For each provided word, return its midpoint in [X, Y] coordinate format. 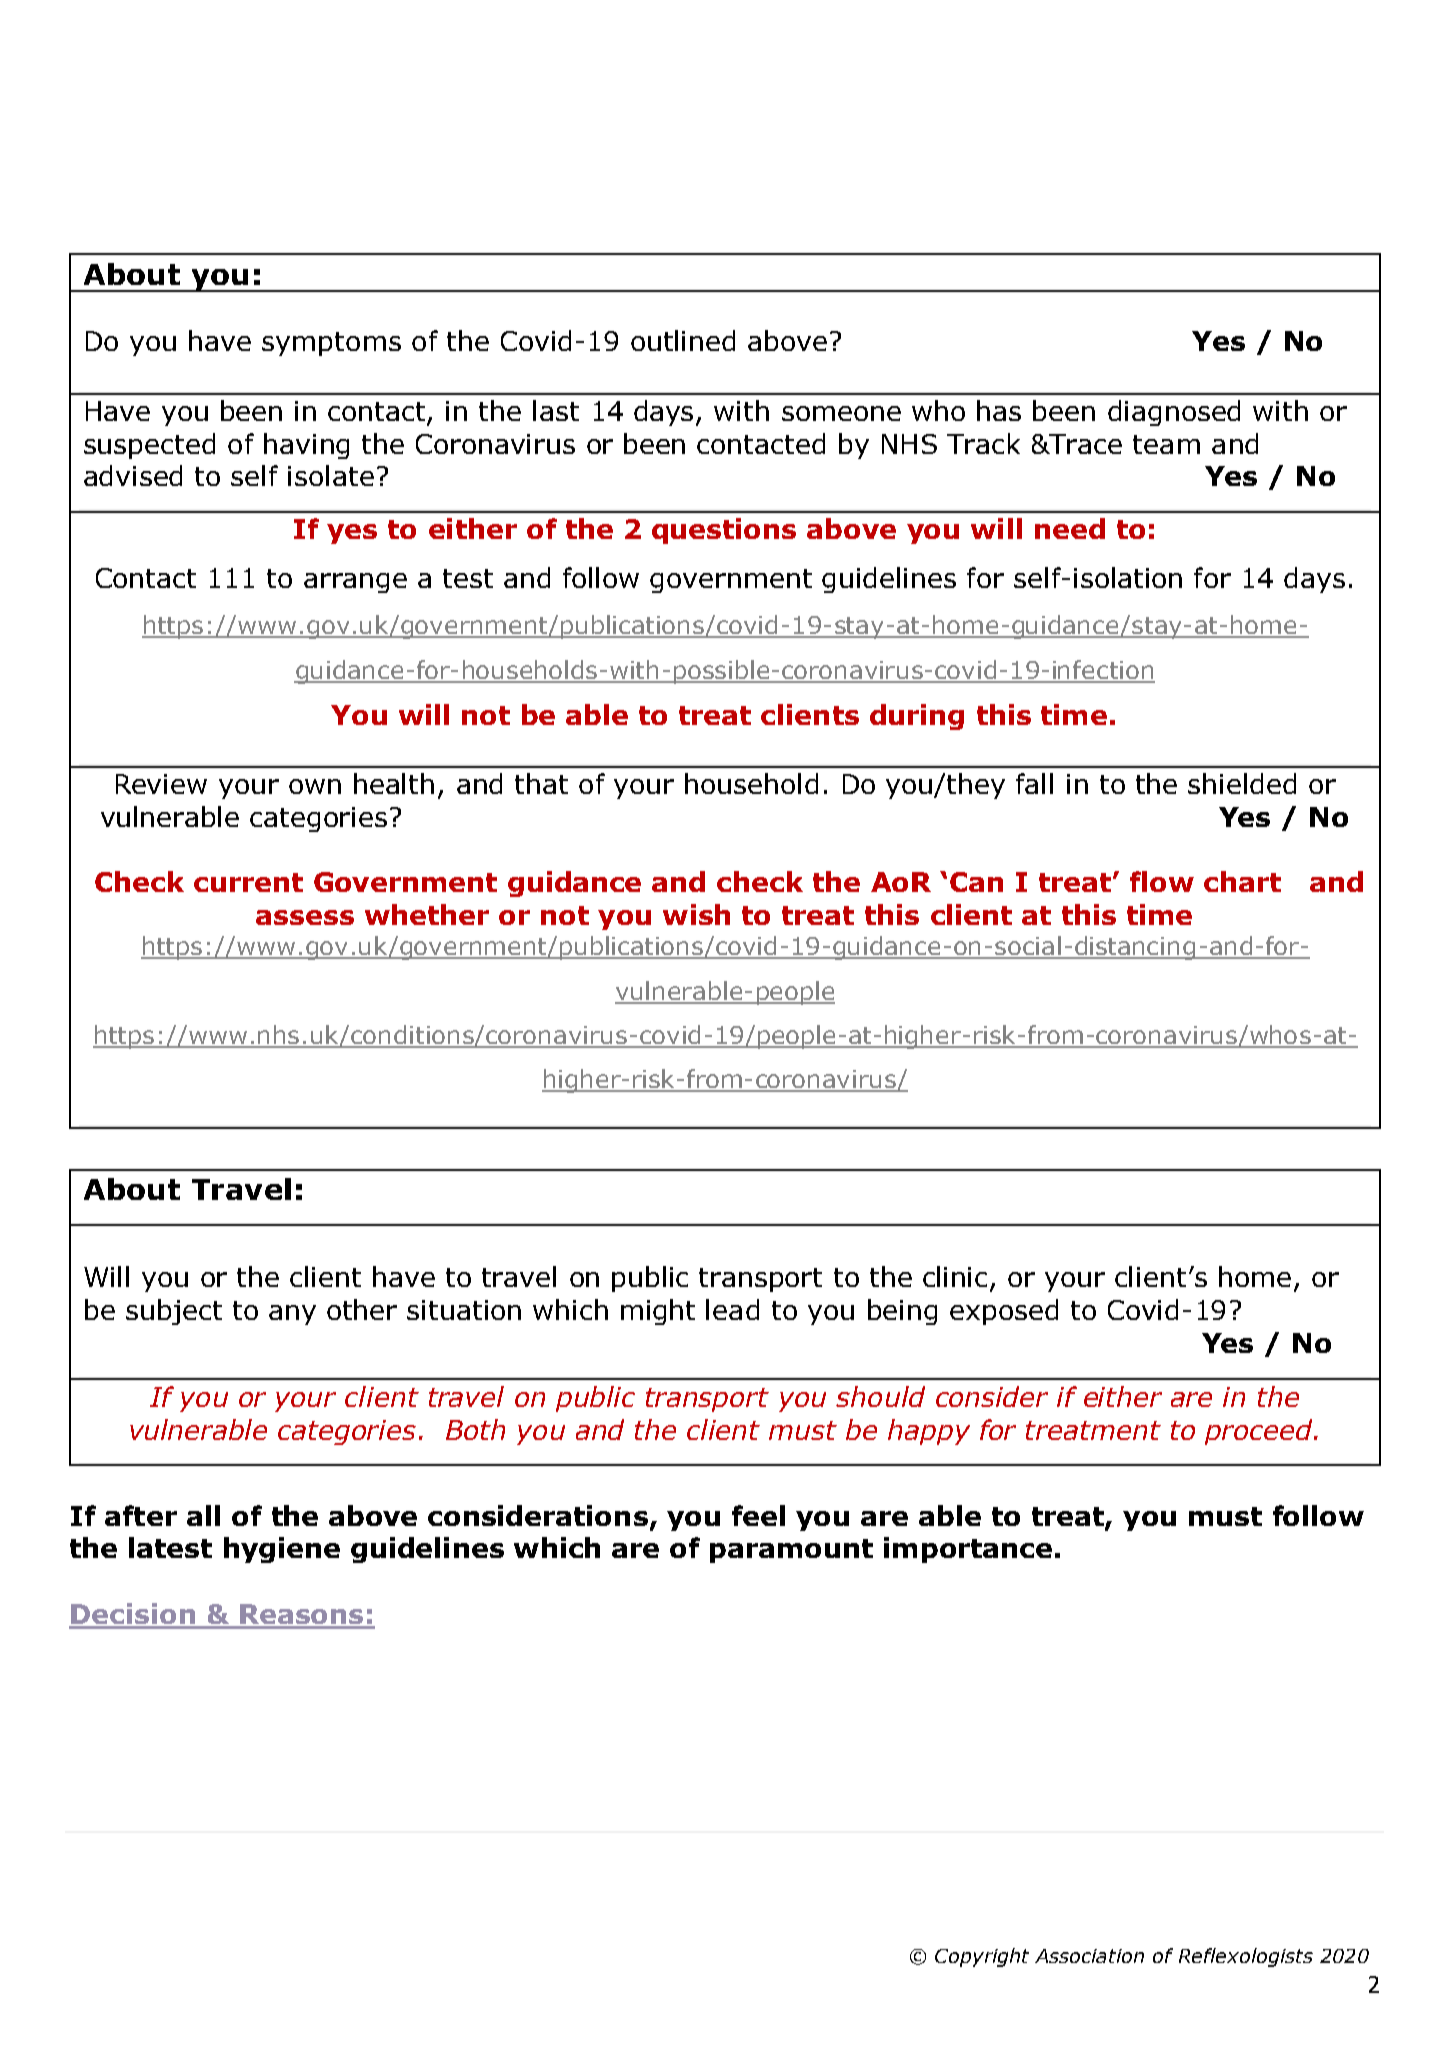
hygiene [282, 1550]
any [292, 1315]
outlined [683, 340]
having [306, 446]
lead [732, 1309]
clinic [955, 1276]
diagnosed [1174, 413]
